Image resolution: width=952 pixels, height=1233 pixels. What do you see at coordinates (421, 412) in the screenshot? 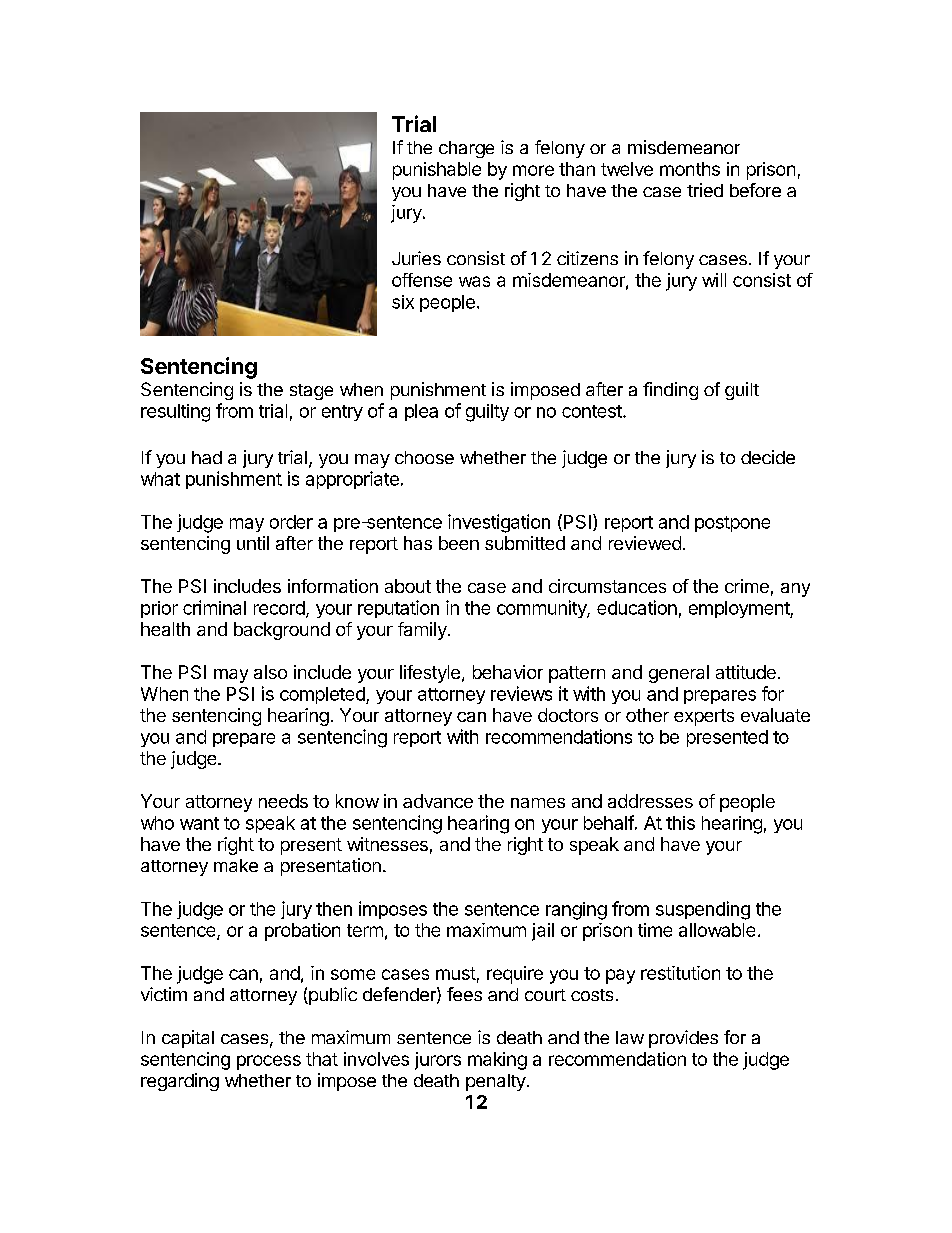
I see `plea` at bounding box center [421, 412].
